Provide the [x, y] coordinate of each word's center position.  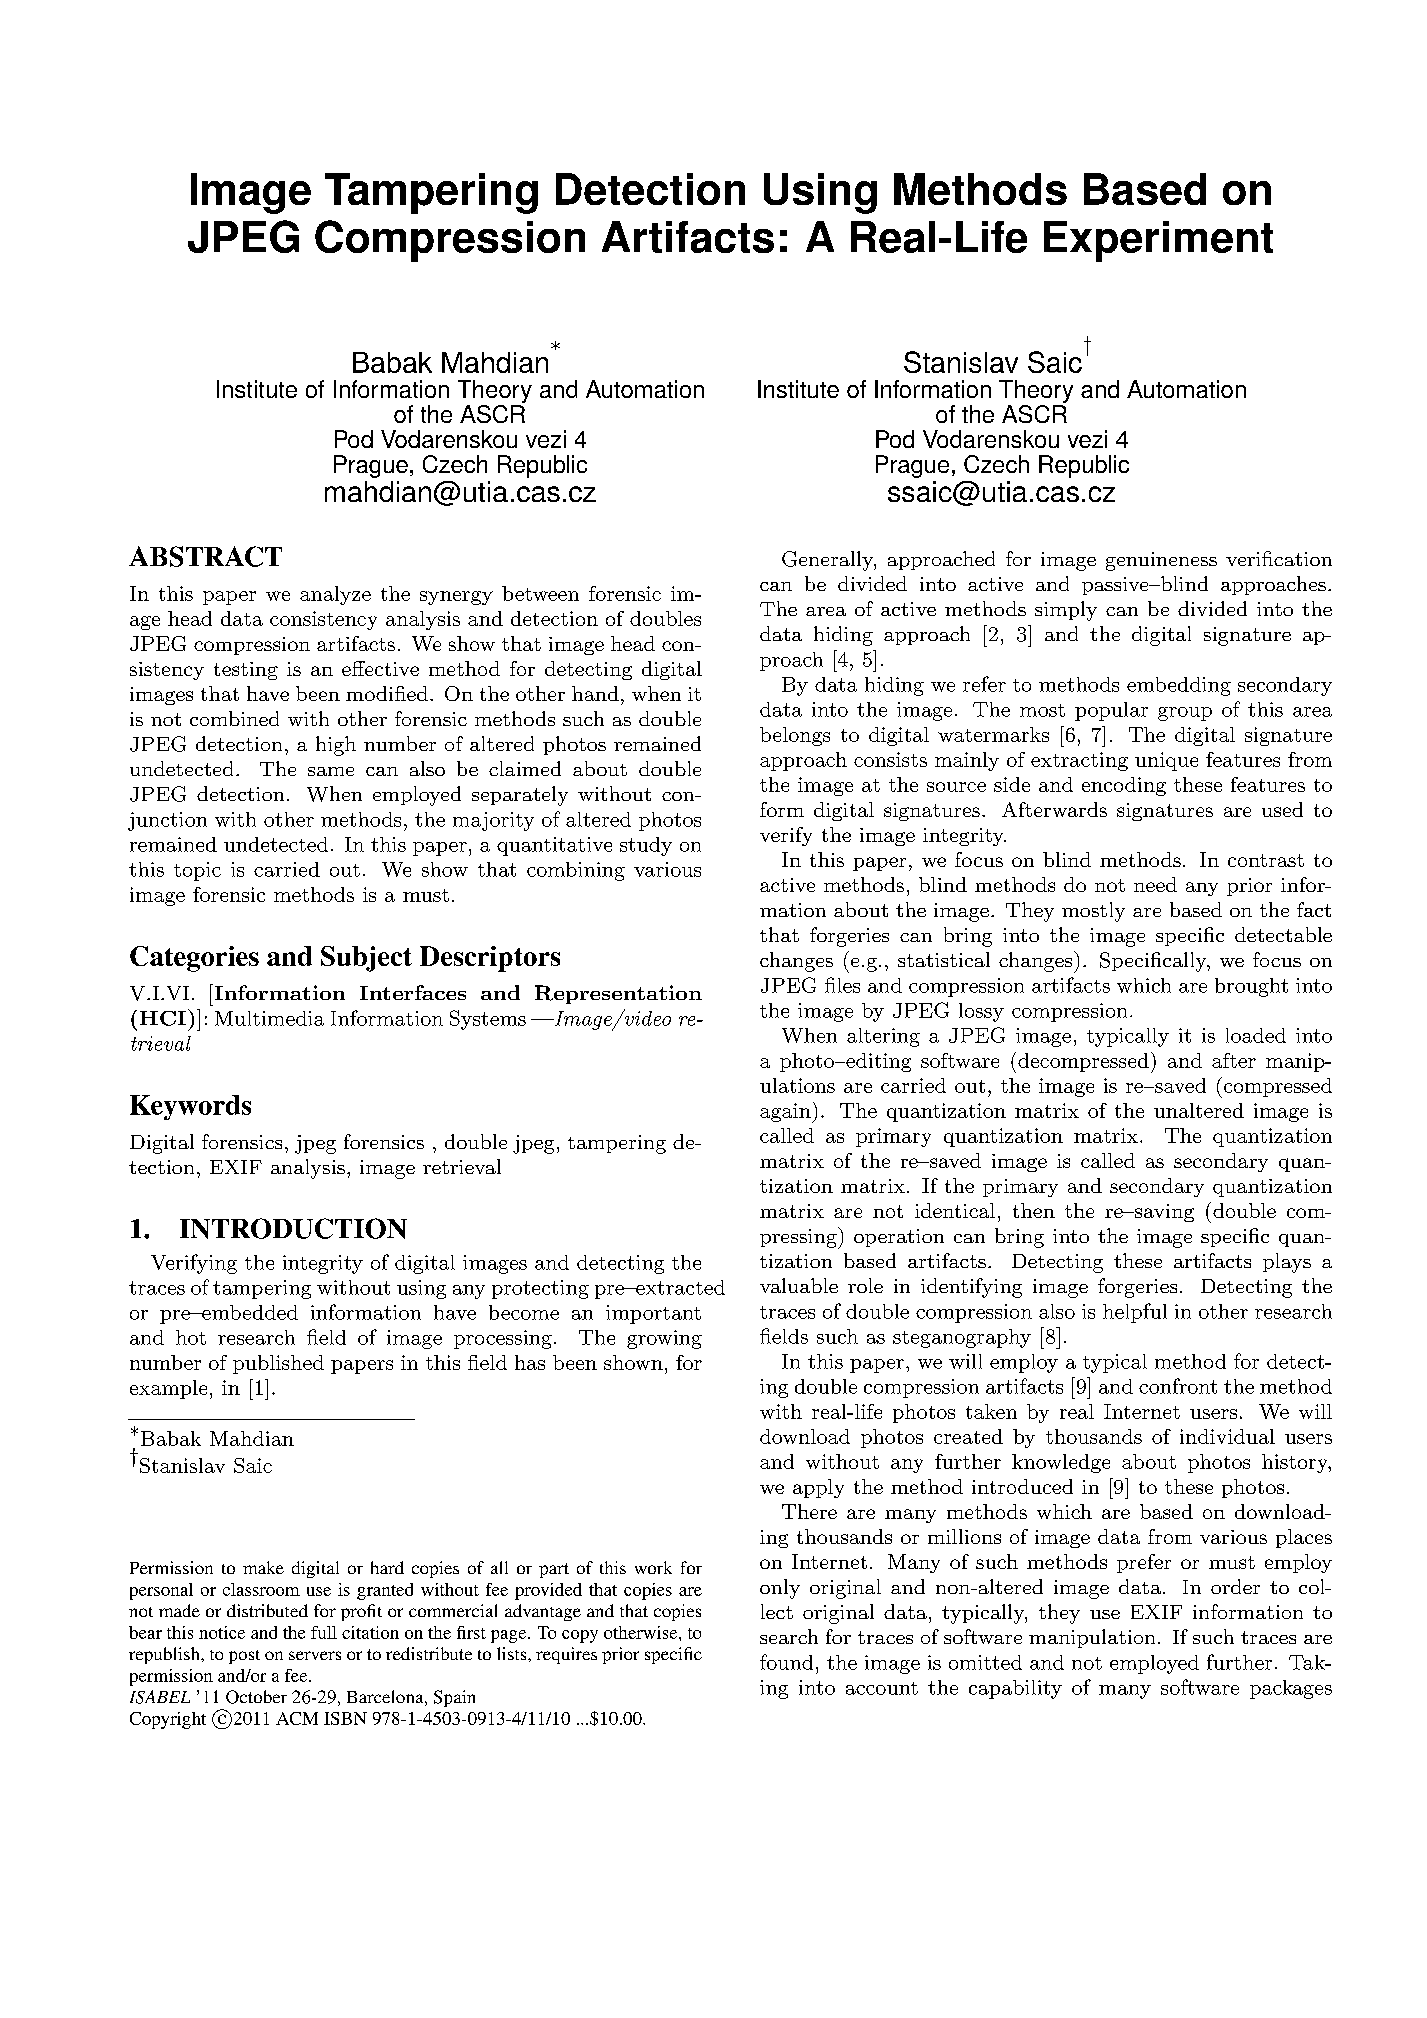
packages [1291, 1689]
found [786, 1662]
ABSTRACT [205, 556]
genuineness [1161, 561]
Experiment [1158, 241]
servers [315, 1655]
